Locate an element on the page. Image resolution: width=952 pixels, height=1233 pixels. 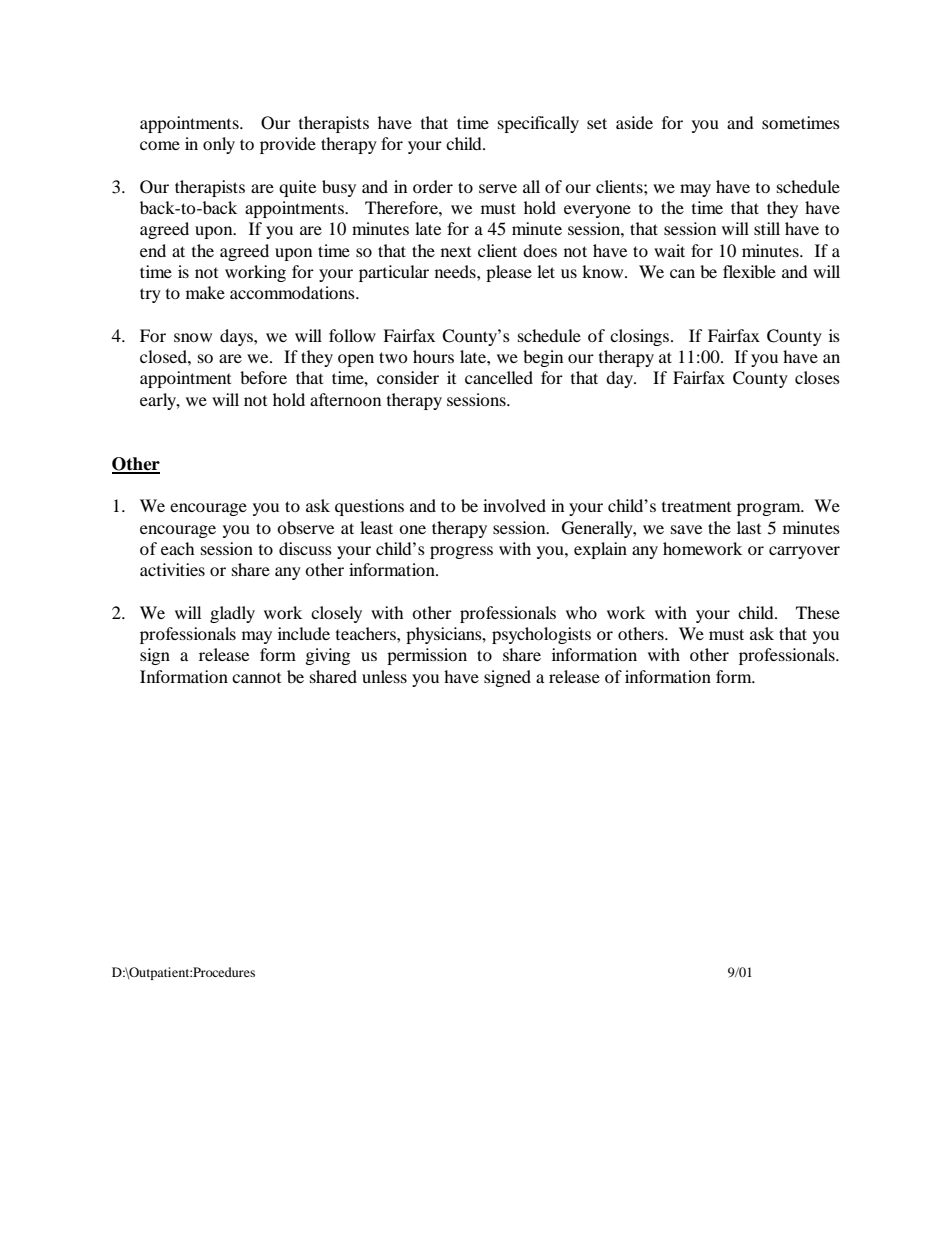
specifically is located at coordinates (538, 124).
